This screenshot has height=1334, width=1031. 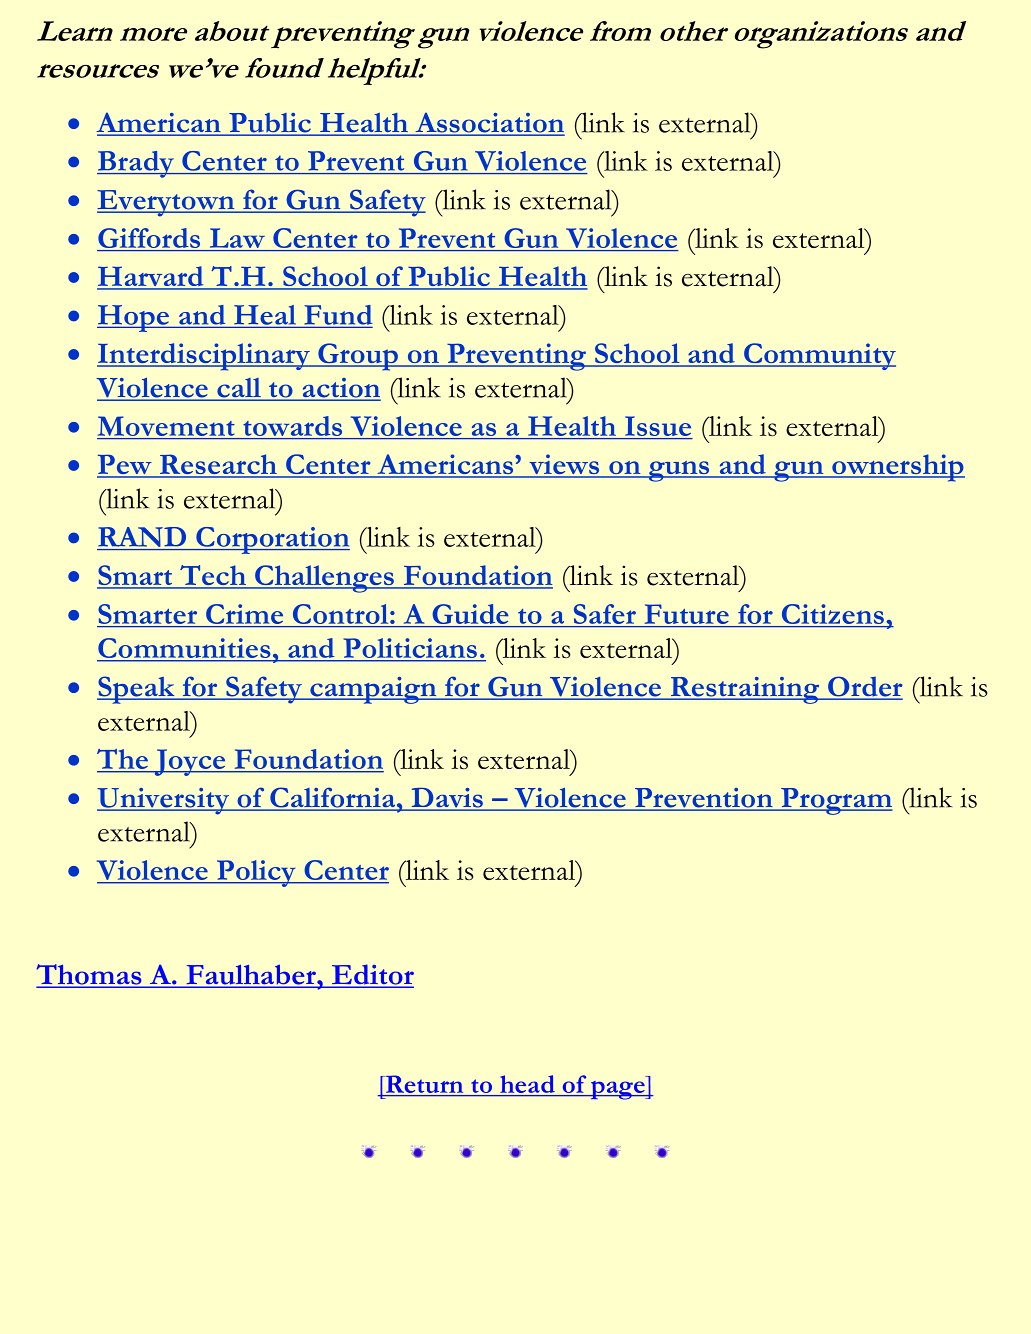 I want to click on head, so click(x=527, y=1085).
